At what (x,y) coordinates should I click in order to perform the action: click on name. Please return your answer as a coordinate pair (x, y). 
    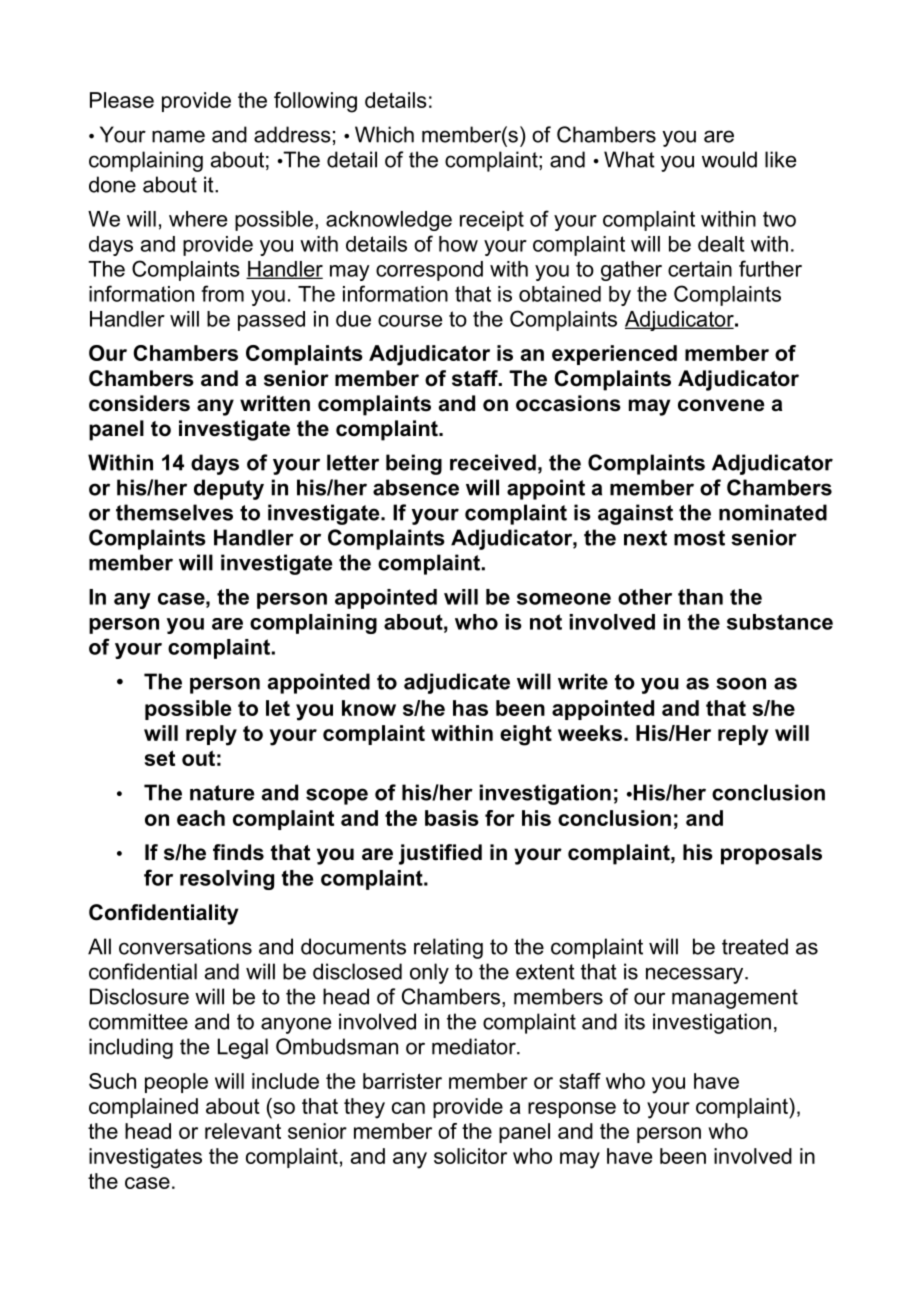
    Looking at the image, I should click on (178, 136).
